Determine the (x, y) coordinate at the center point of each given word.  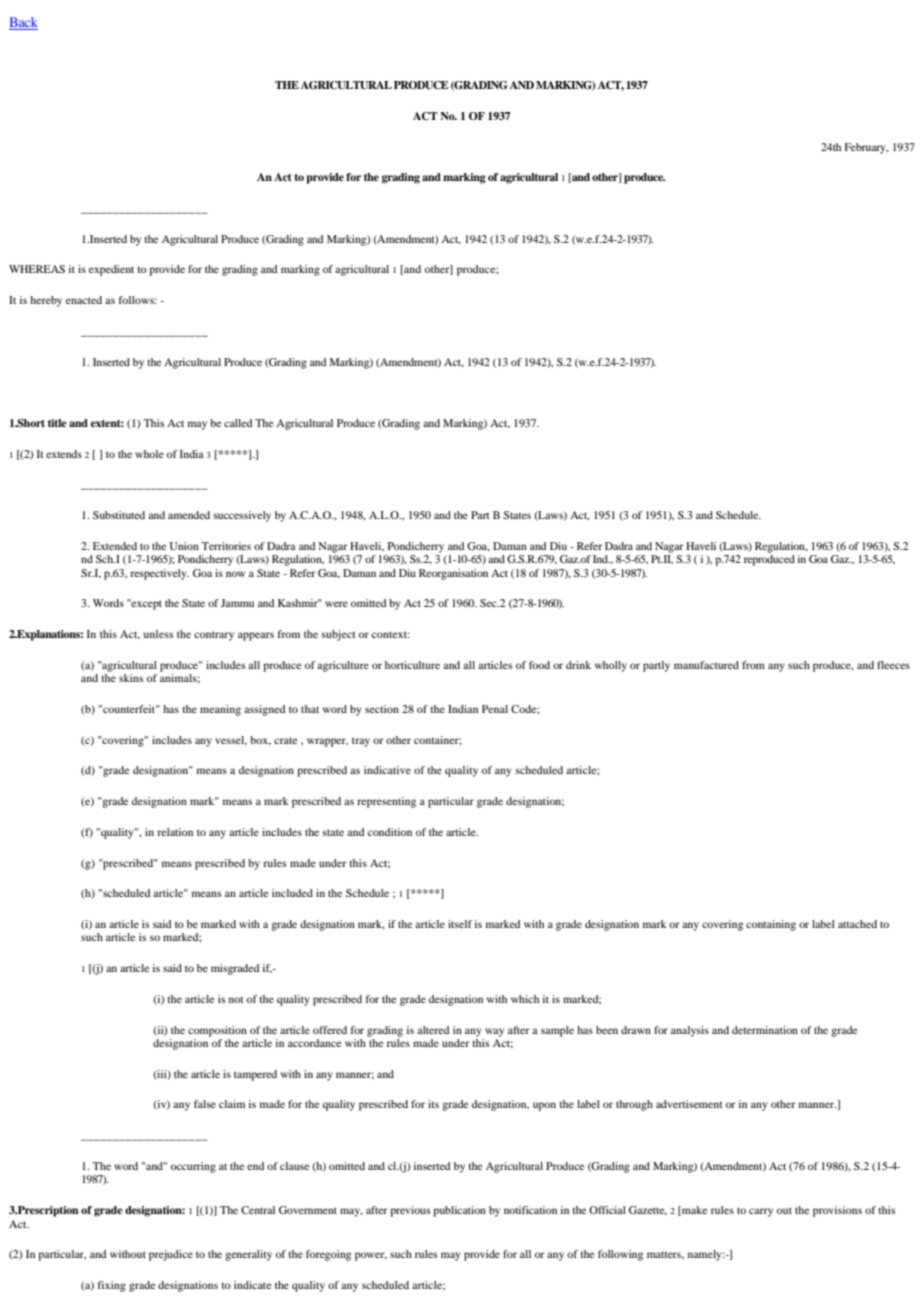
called (238, 423)
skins (131, 678)
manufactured (706, 665)
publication (459, 1211)
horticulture (412, 665)
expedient (111, 270)
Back (23, 23)
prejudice (171, 1255)
